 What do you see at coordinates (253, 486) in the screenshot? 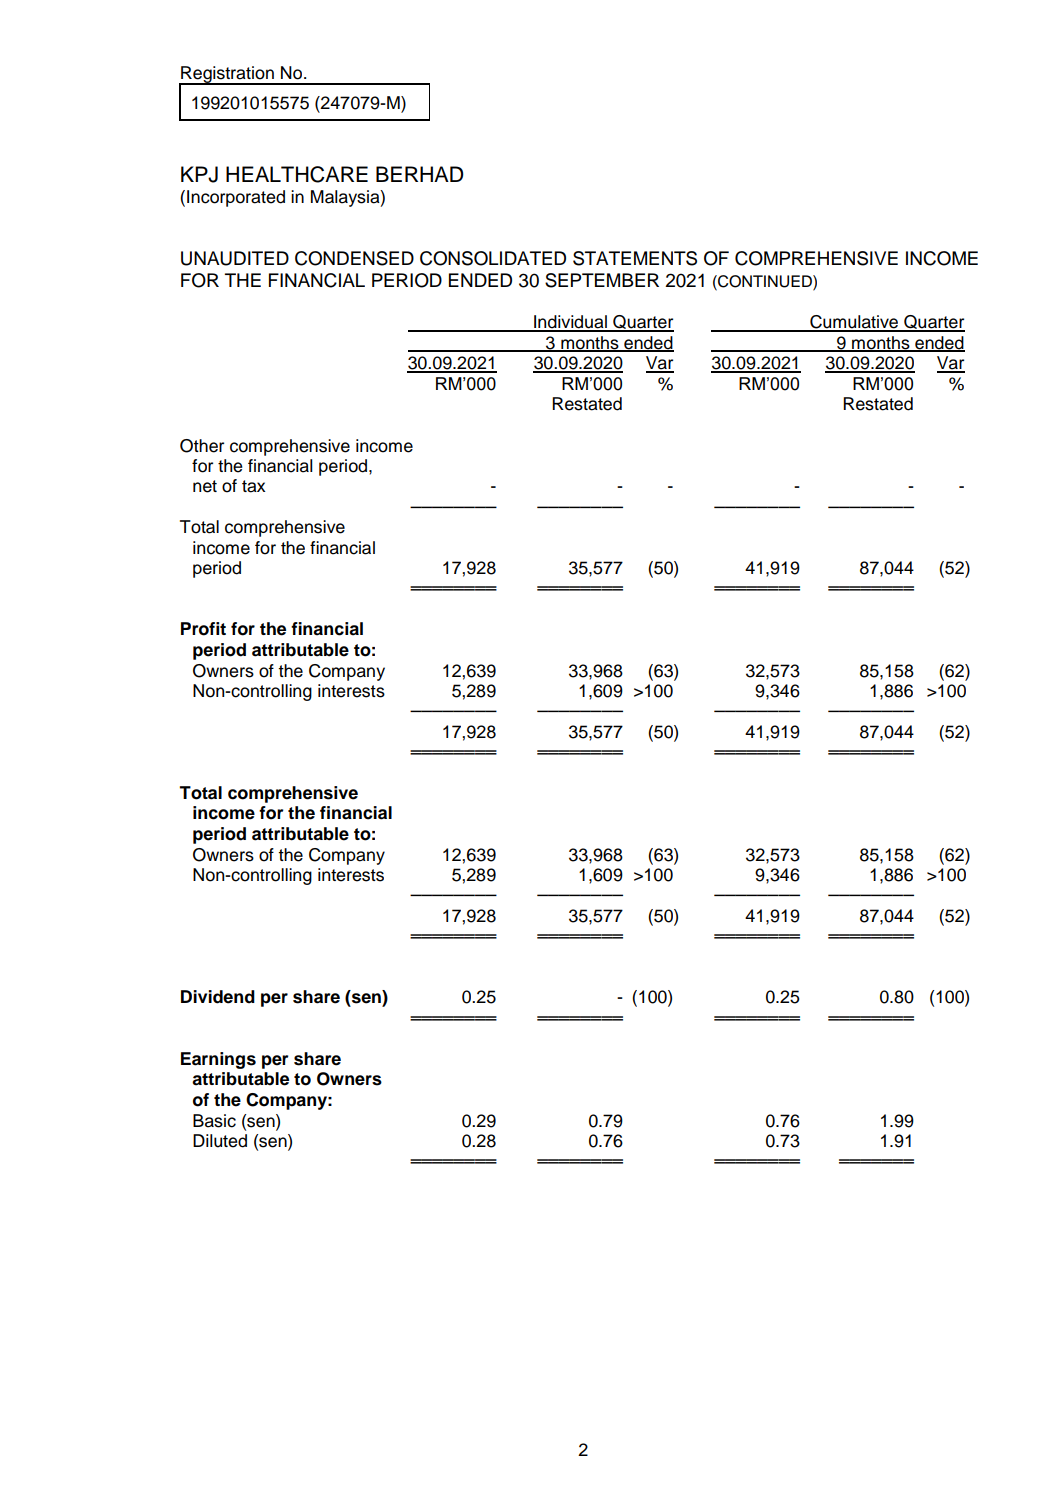
I see `tax` at bounding box center [253, 486].
